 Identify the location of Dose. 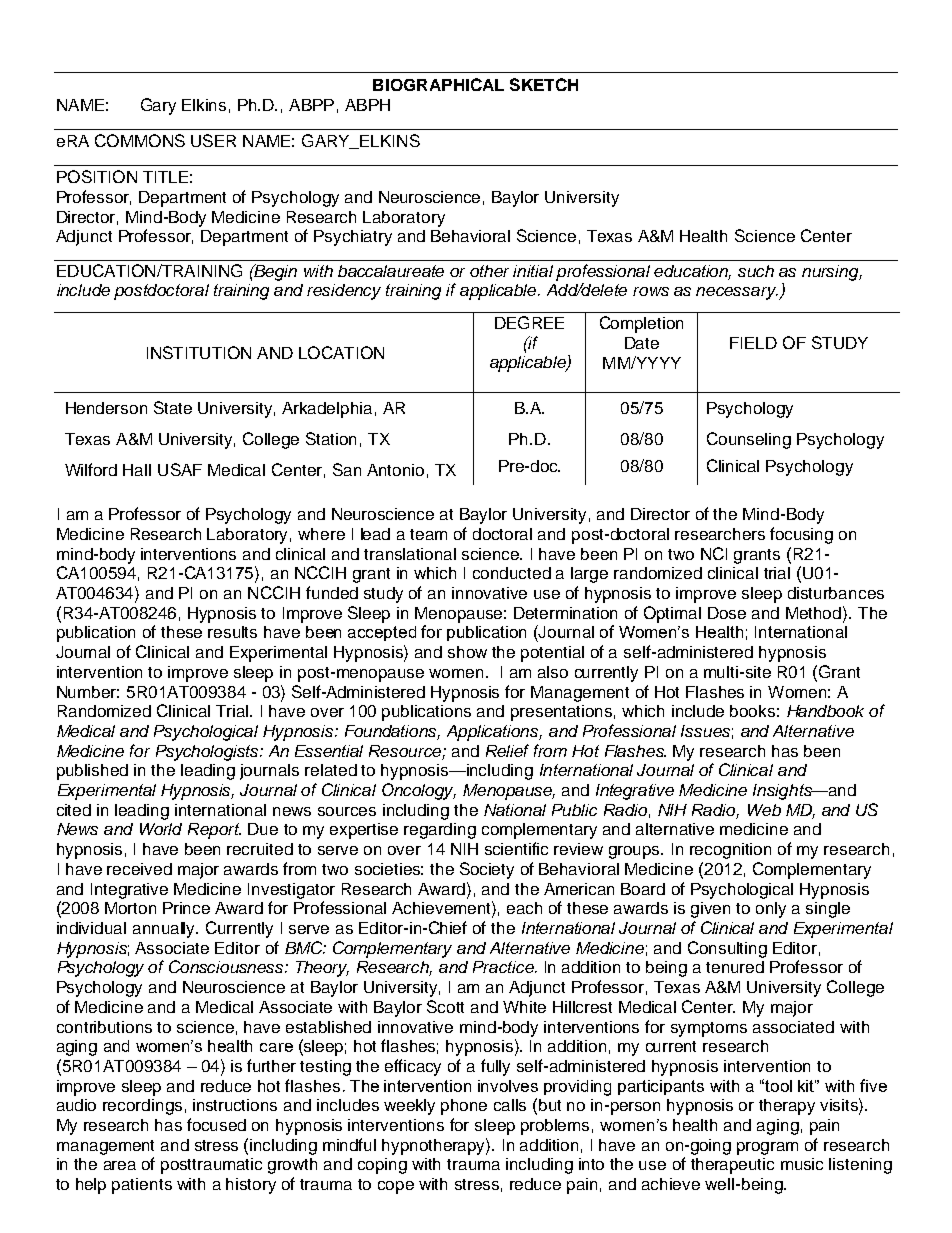
(727, 613).
